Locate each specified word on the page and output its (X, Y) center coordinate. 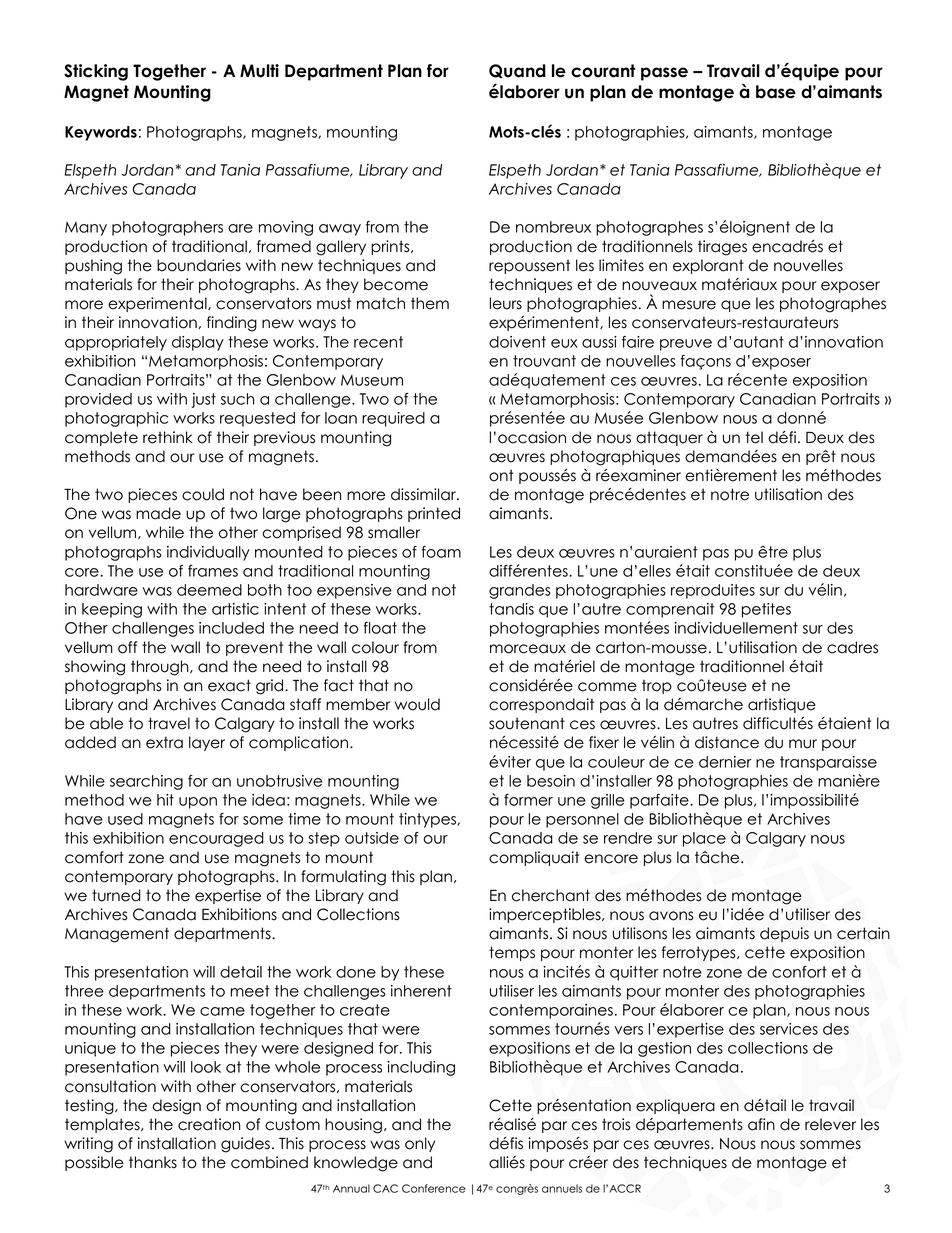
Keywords (101, 133)
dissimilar (424, 494)
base (776, 92)
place (704, 839)
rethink (168, 437)
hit (165, 800)
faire (638, 342)
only (420, 1144)
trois (616, 1124)
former (528, 800)
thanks (153, 1162)
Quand (517, 71)
